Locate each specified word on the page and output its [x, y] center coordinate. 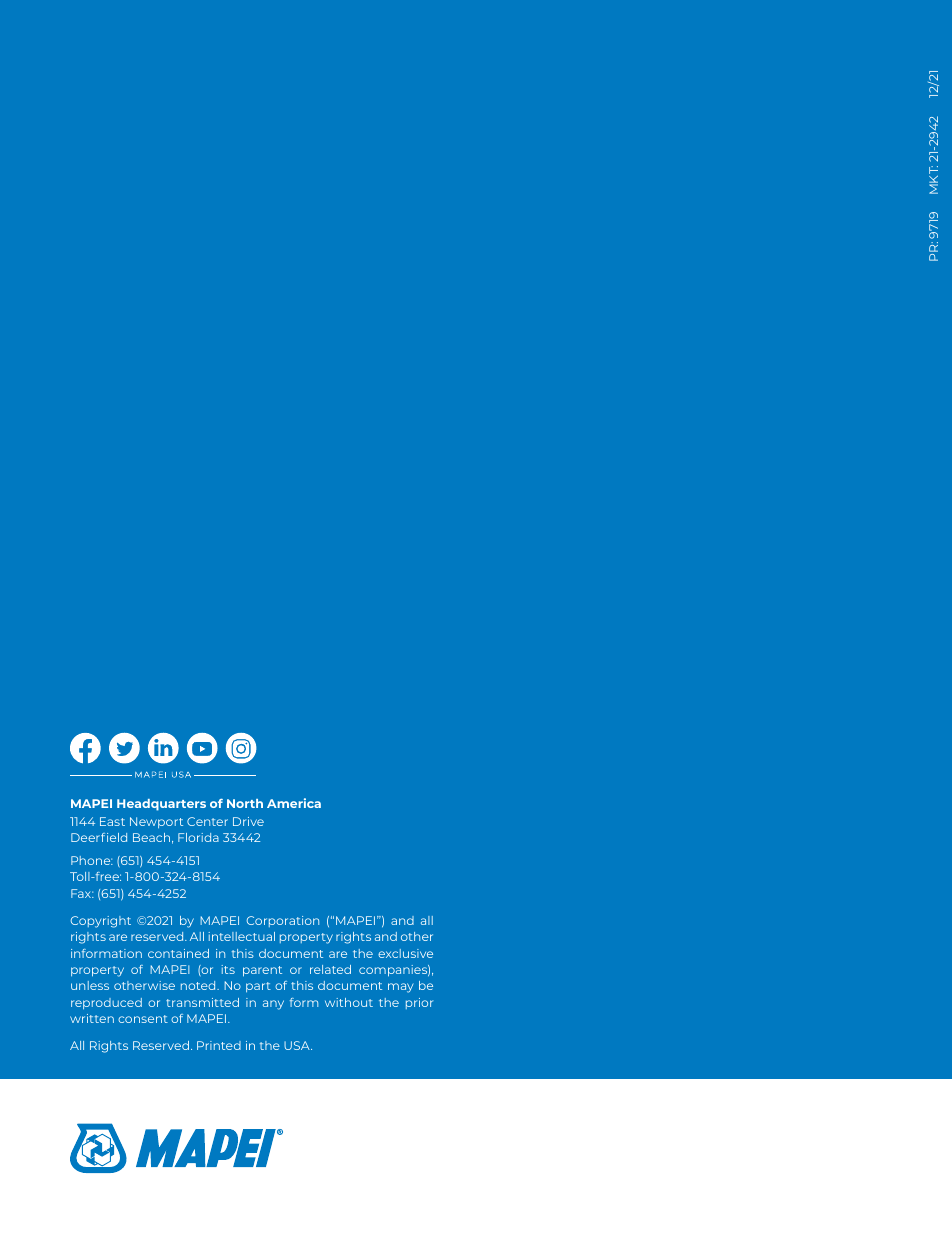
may [401, 988]
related [330, 969]
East [112, 821]
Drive [248, 821]
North [245, 803]
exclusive [405, 953]
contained [178, 953]
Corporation [282, 921]
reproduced [106, 1003]
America [294, 803]
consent [143, 1019]
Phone [92, 860]
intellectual [241, 936]
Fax [82, 893]
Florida [198, 837]
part [258, 987]
